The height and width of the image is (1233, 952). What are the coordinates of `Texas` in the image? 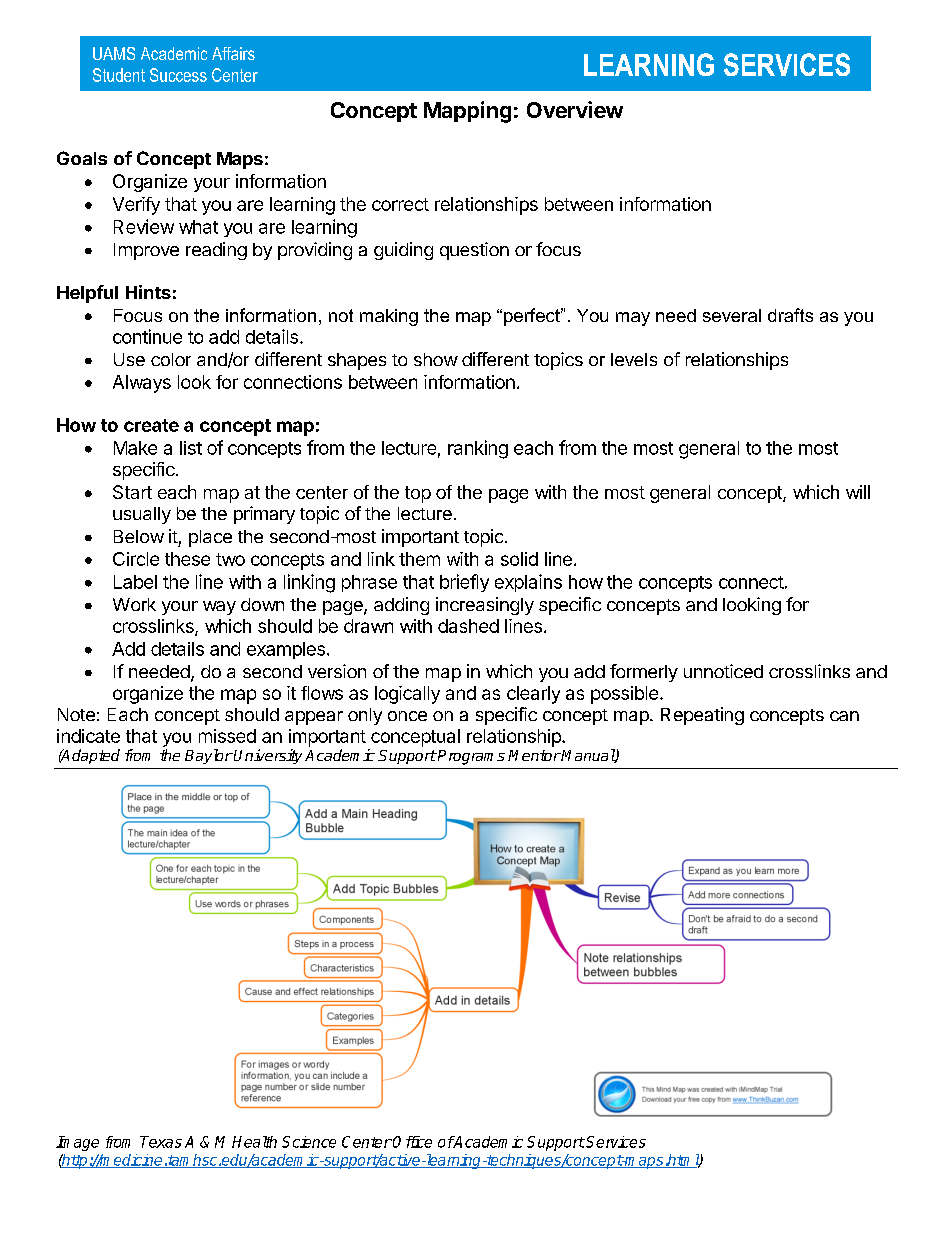 It's located at (161, 1142).
